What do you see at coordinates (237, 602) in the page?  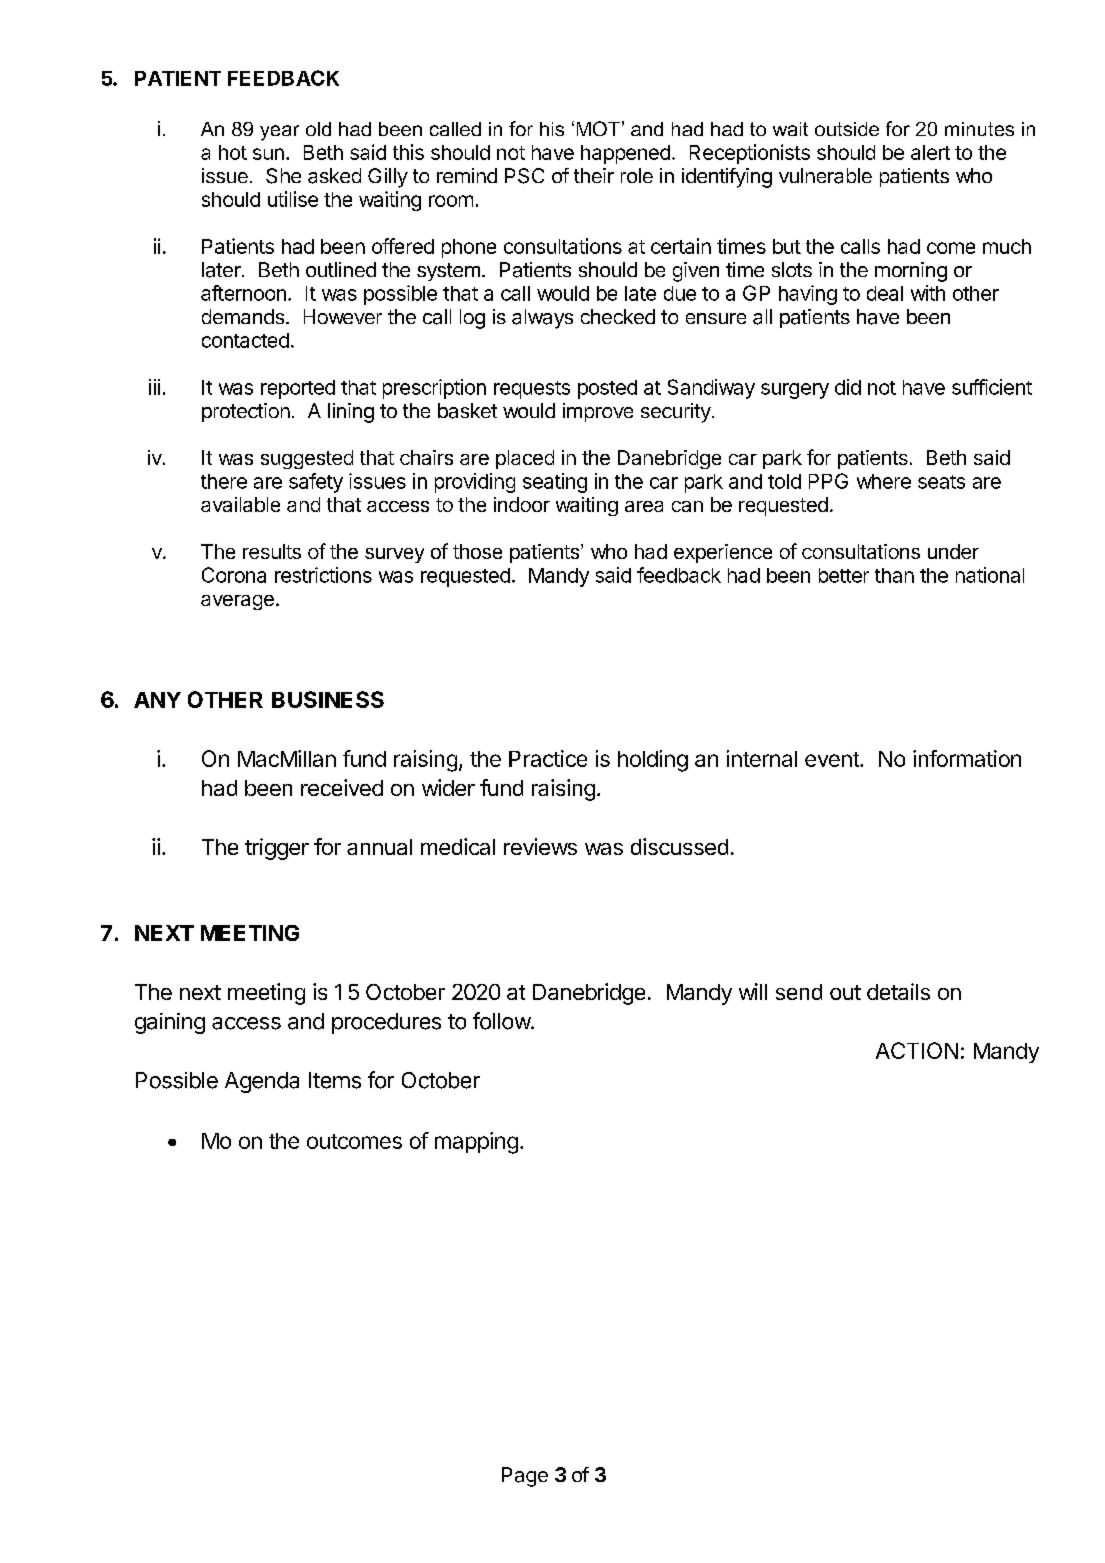 I see `average` at bounding box center [237, 602].
